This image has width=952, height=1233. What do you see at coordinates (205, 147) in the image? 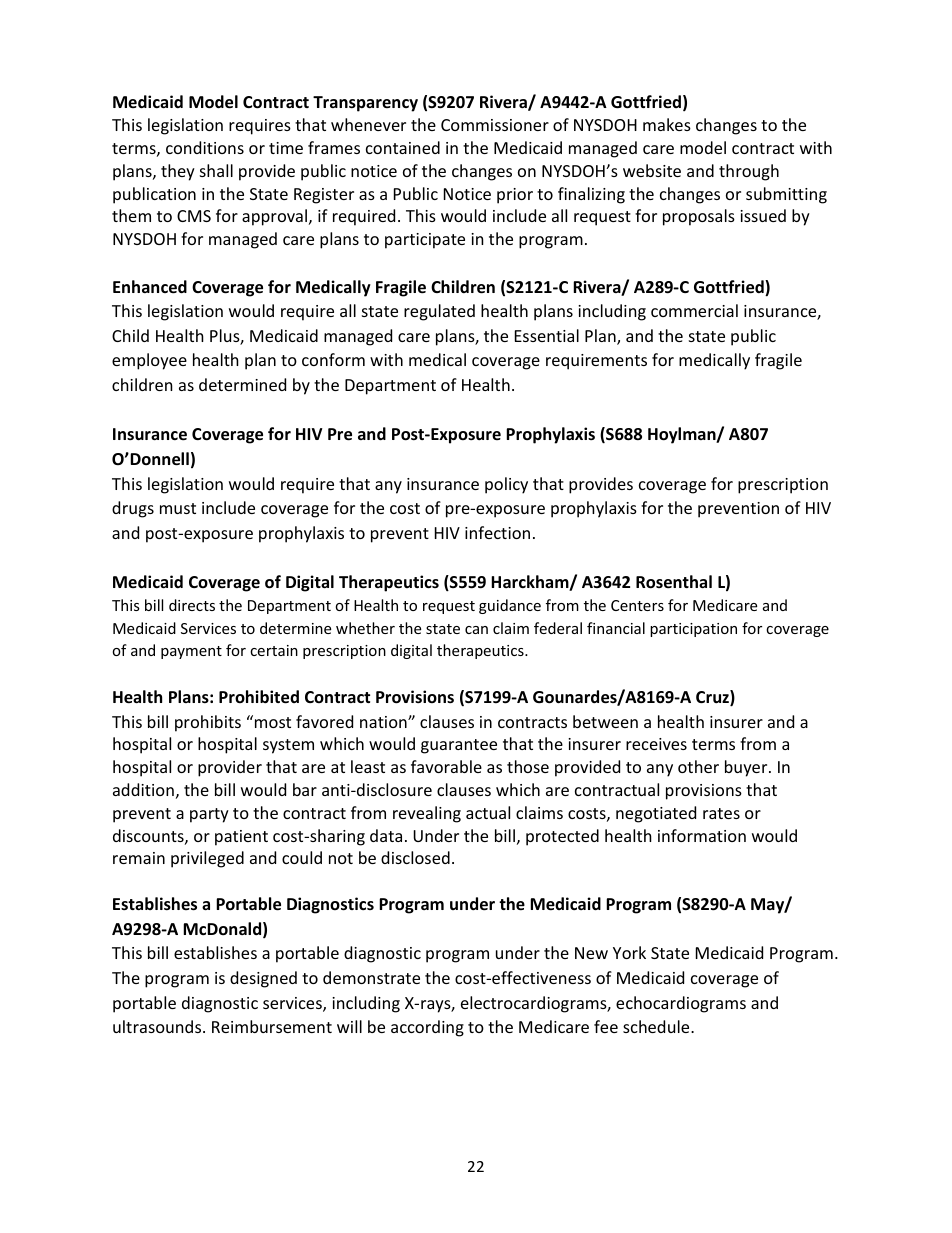
I see `conditions` at bounding box center [205, 147].
